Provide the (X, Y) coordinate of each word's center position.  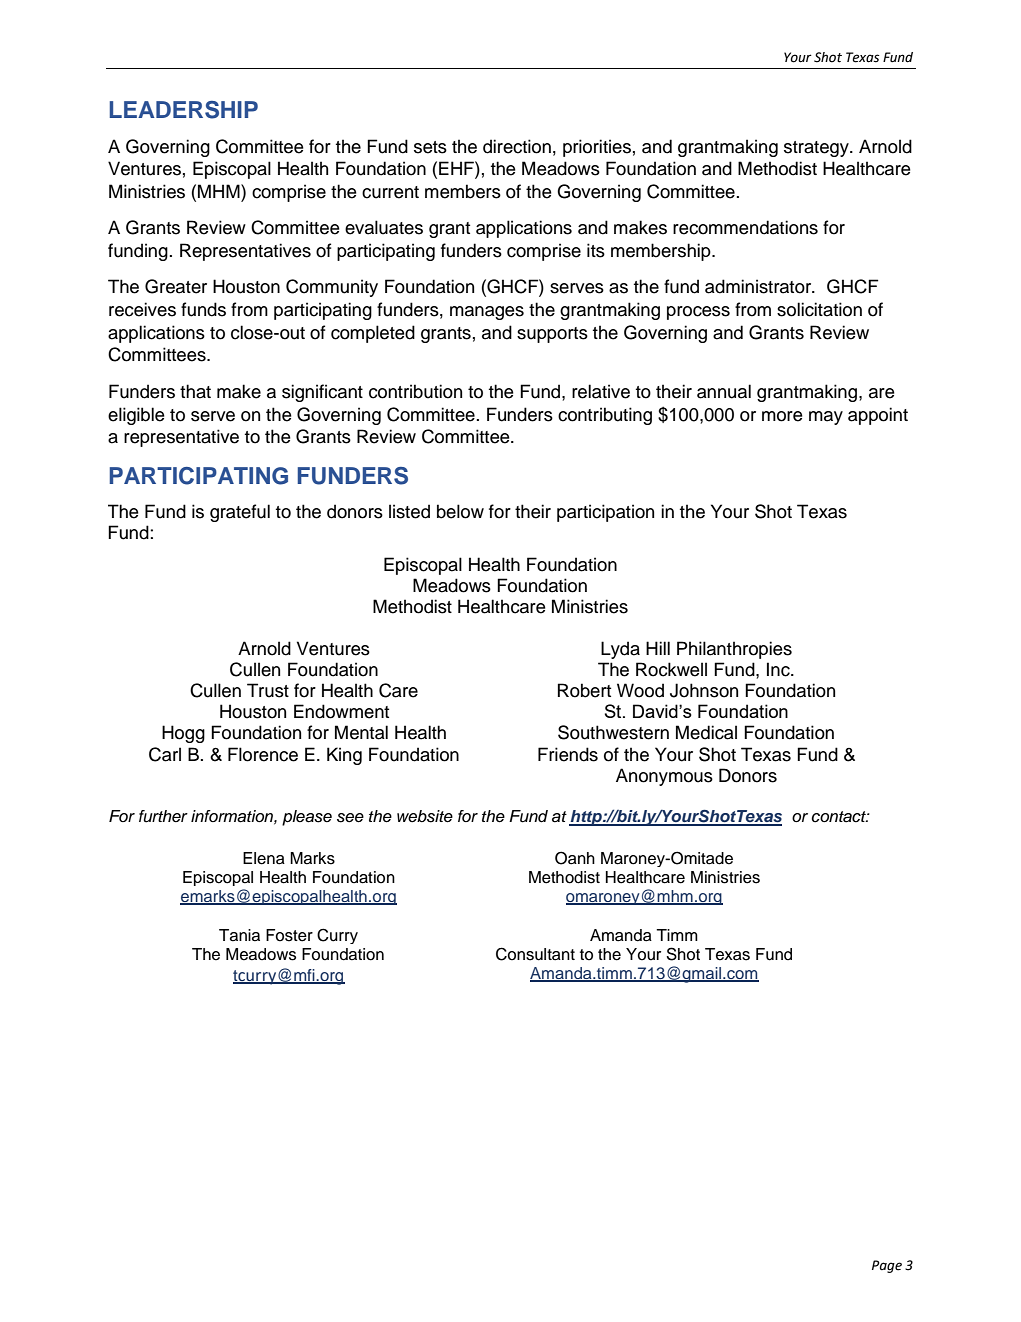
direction (517, 146)
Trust (268, 690)
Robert (584, 690)
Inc (779, 669)
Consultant (535, 954)
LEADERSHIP (183, 110)
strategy (817, 149)
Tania (239, 935)
